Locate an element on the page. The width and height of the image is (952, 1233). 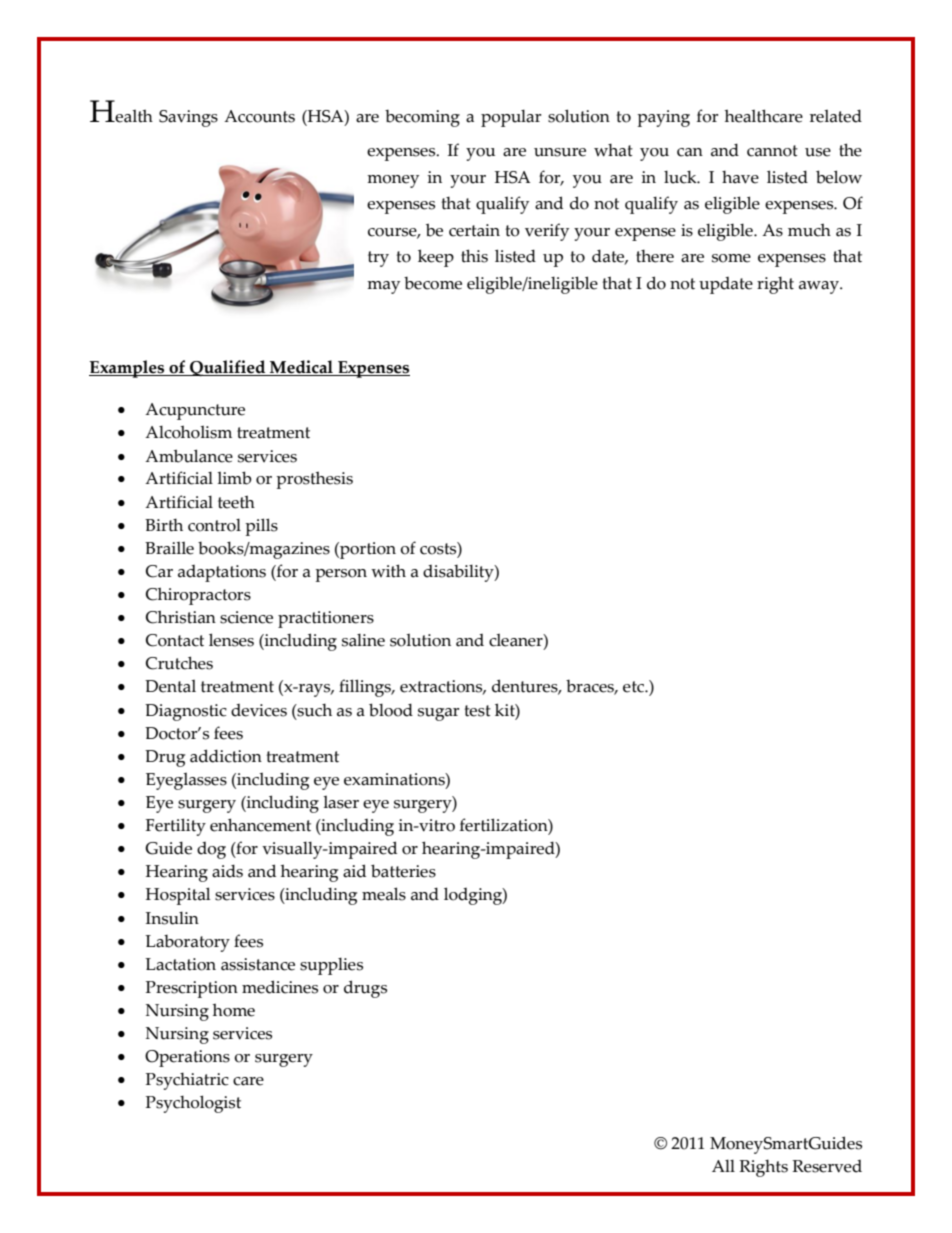
popular is located at coordinates (511, 118).
